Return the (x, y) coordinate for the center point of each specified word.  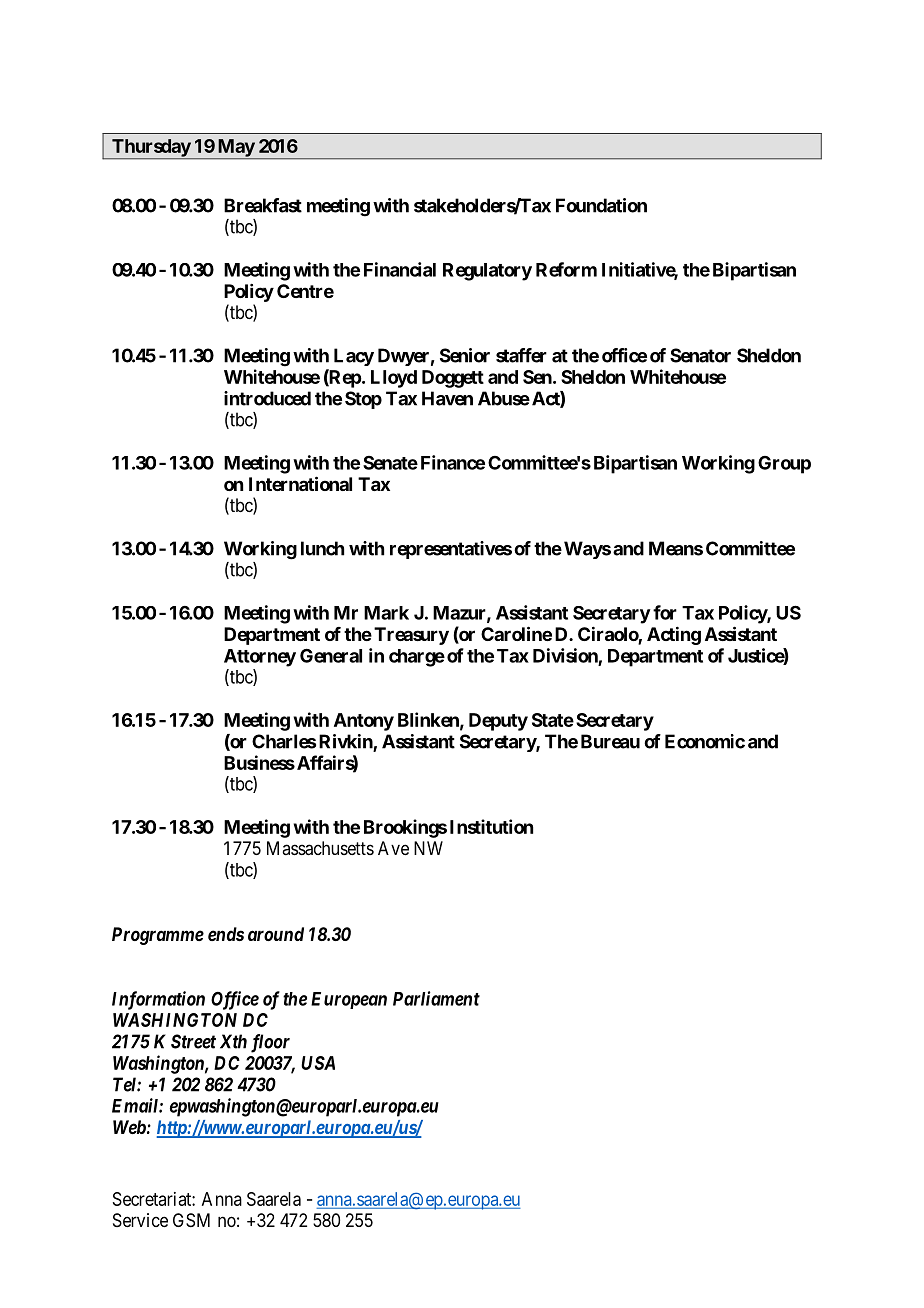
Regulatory (487, 272)
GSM (191, 1220)
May (235, 149)
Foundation (601, 205)
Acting (674, 635)
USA (318, 1063)
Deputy (498, 722)
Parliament (436, 998)
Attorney (260, 658)
